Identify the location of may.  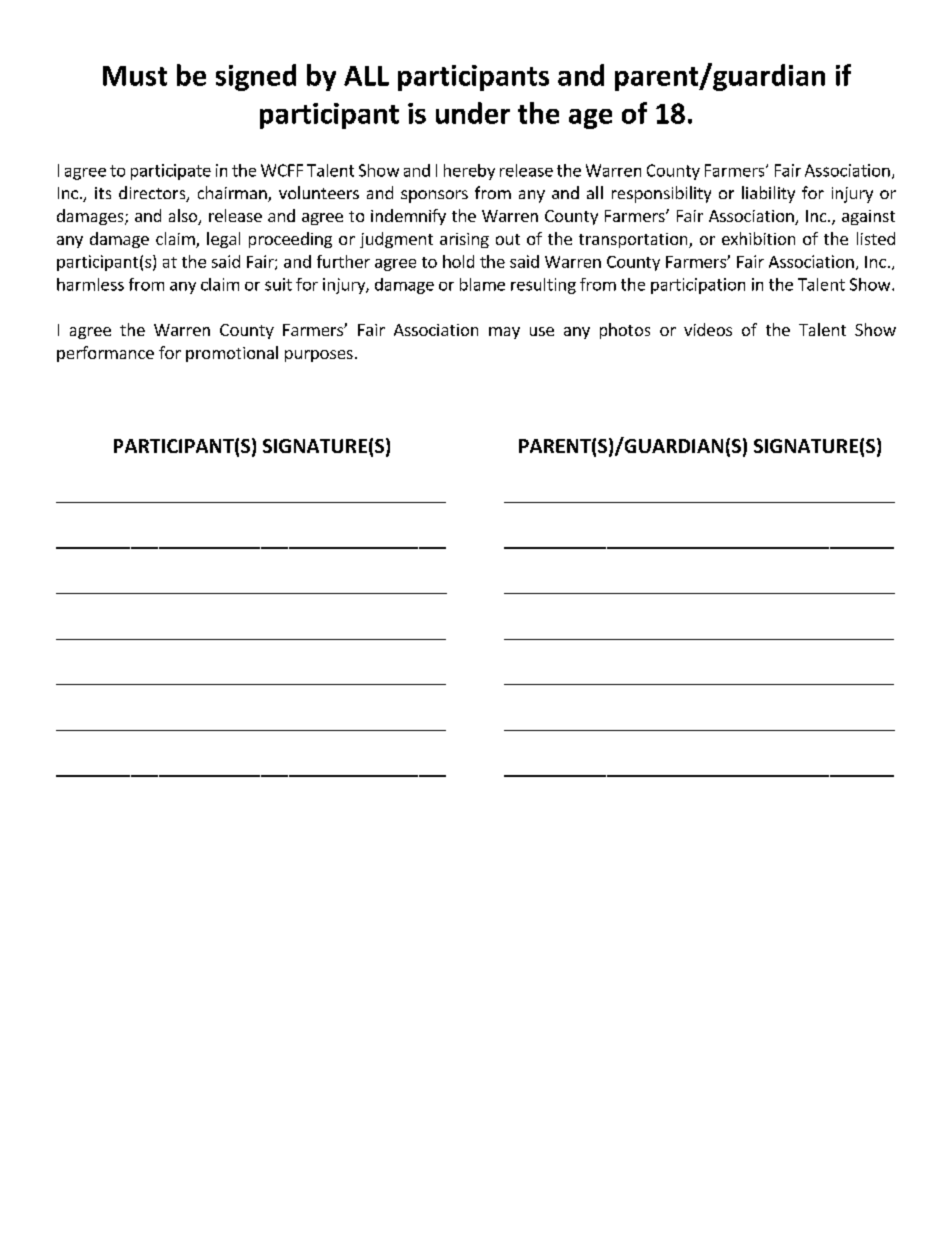
(504, 333).
